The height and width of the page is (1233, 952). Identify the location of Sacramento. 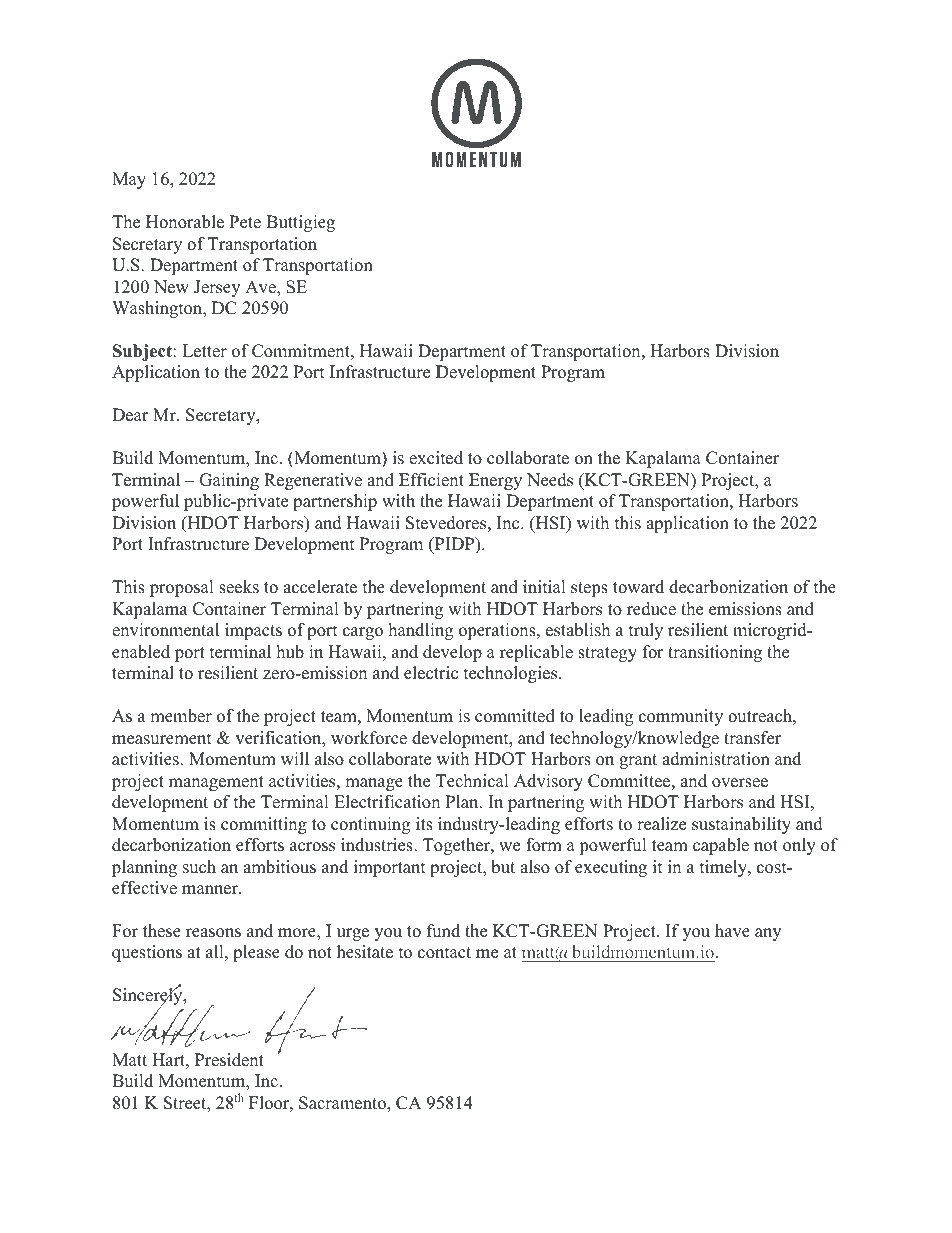
(343, 1104).
